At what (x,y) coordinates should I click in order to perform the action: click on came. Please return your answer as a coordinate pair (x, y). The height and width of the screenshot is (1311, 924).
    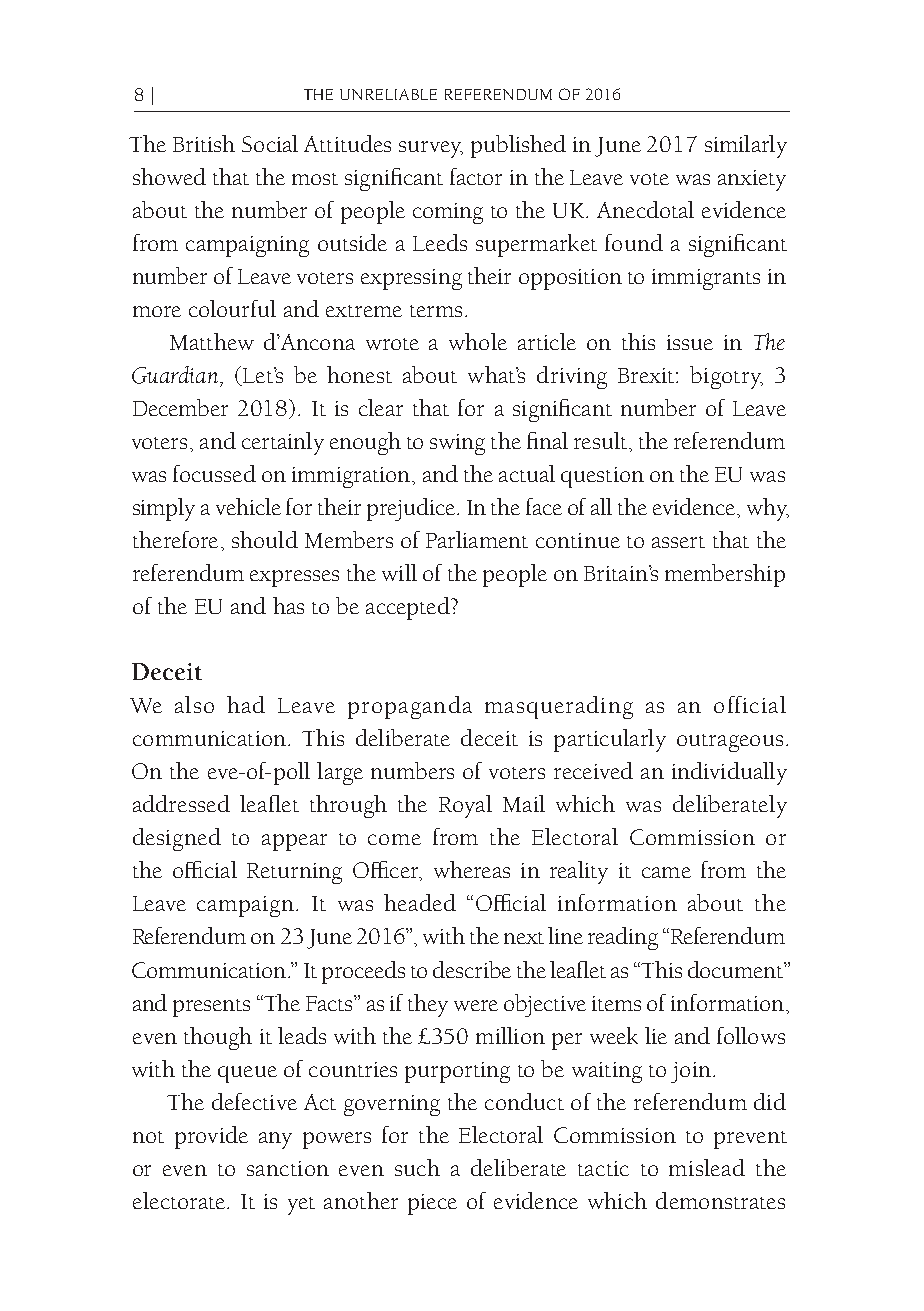
    Looking at the image, I should click on (666, 872).
